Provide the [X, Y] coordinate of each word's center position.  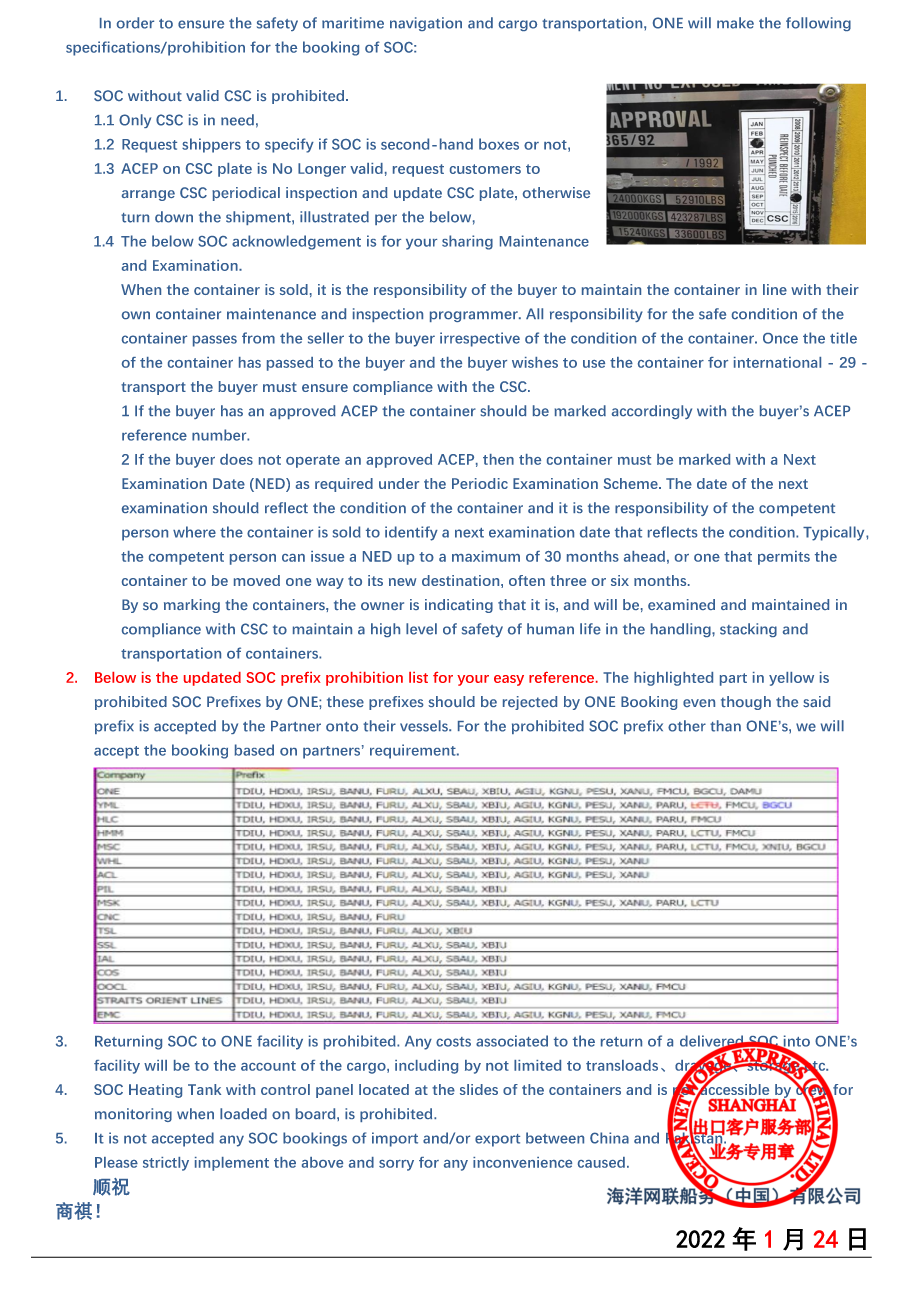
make [735, 23]
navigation [426, 24]
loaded [243, 1113]
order [135, 23]
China [609, 1138]
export [497, 1140]
